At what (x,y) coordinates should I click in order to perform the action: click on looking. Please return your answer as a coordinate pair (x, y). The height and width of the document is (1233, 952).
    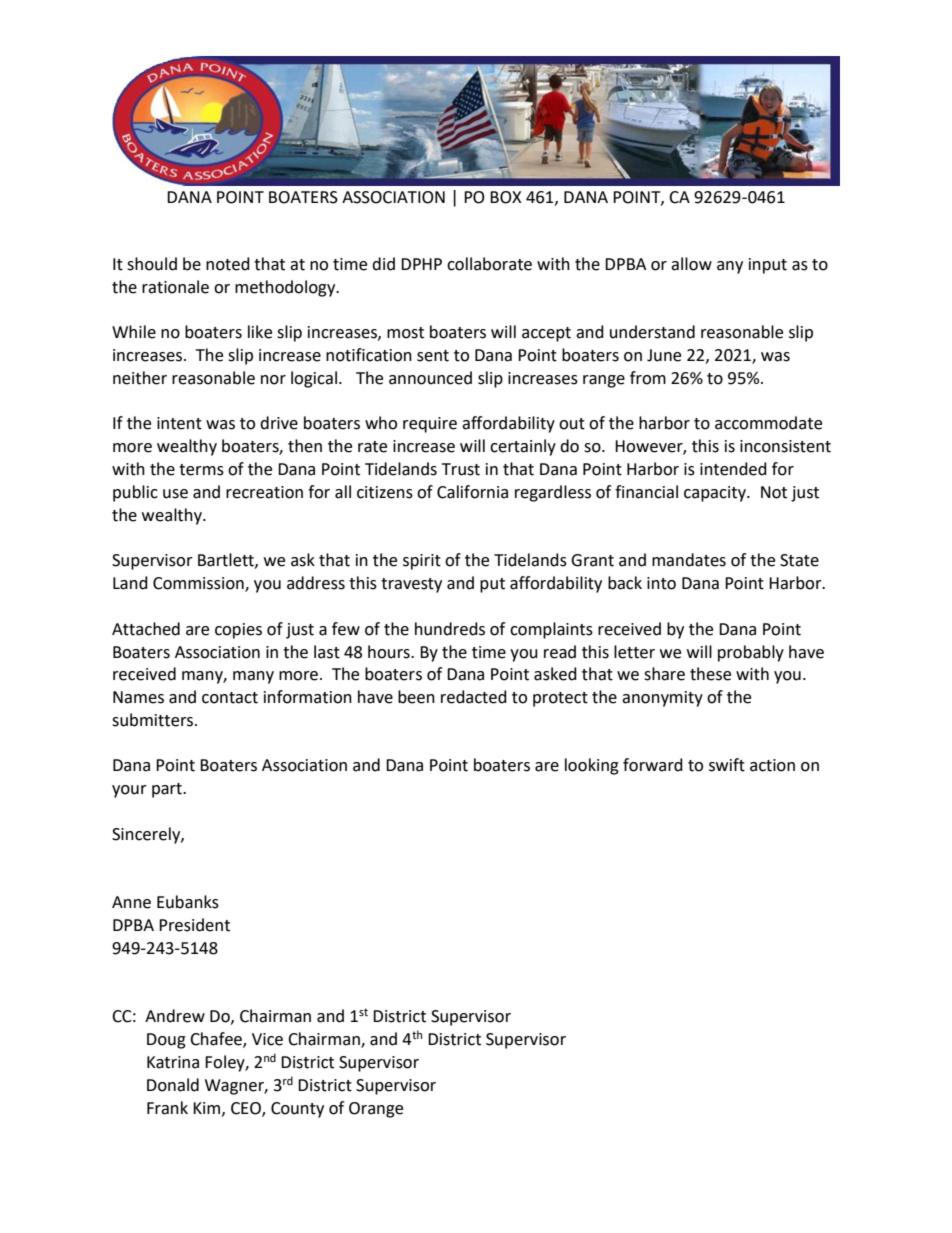
    Looking at the image, I should click on (592, 766).
